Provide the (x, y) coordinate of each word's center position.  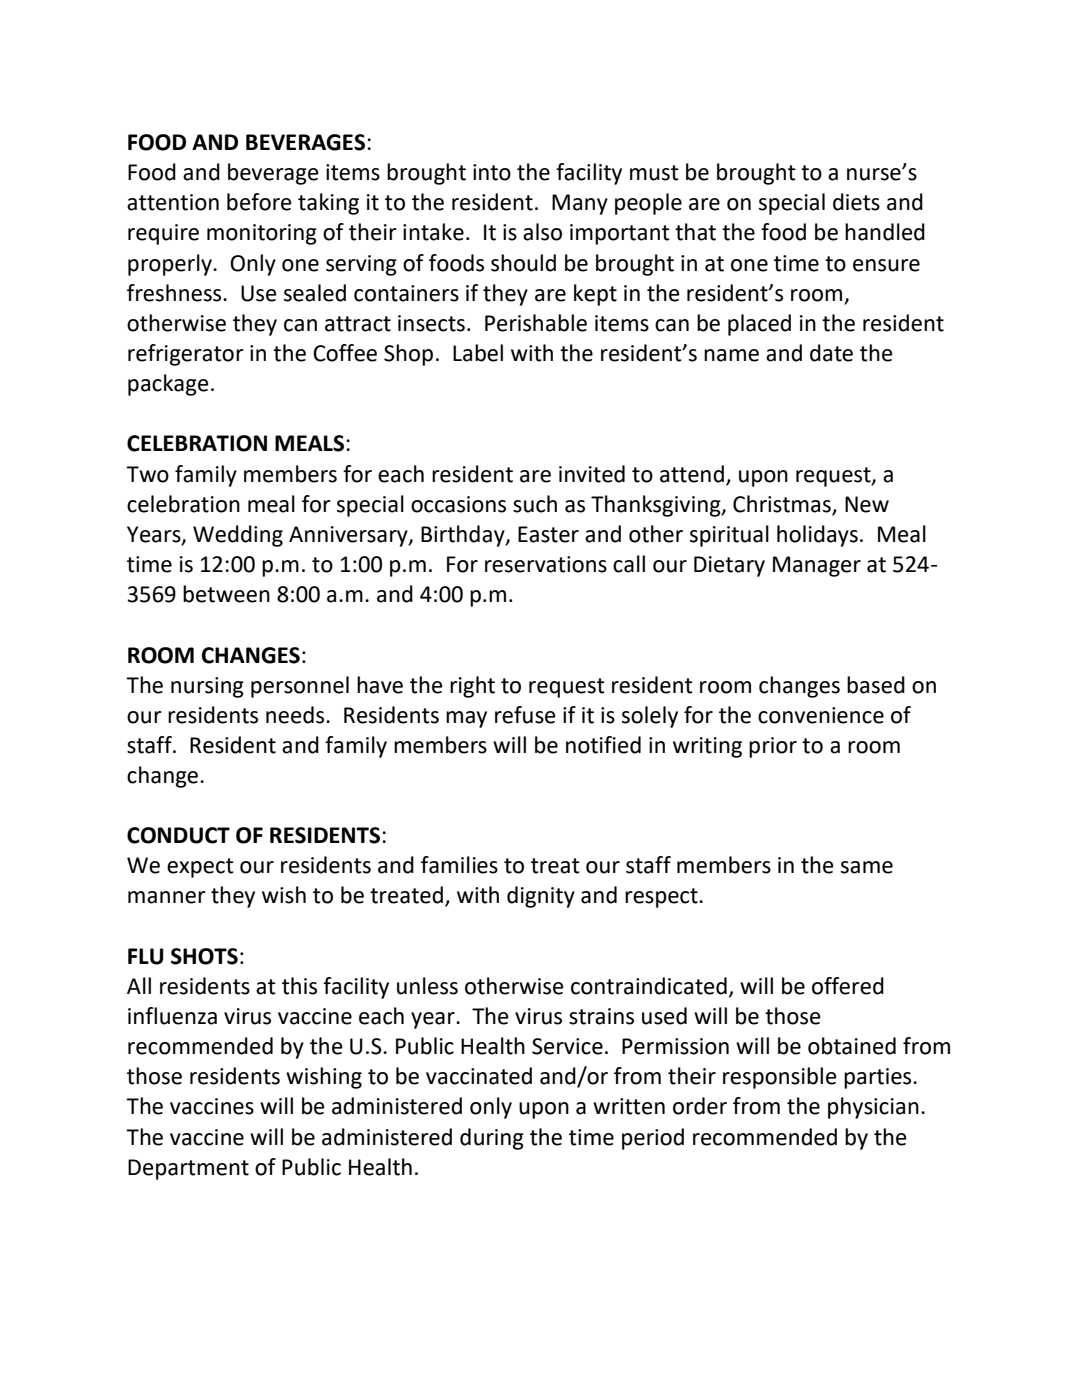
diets (856, 202)
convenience (821, 715)
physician (873, 1108)
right (472, 687)
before (259, 202)
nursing (207, 687)
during (492, 1139)
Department (188, 1169)
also (542, 232)
